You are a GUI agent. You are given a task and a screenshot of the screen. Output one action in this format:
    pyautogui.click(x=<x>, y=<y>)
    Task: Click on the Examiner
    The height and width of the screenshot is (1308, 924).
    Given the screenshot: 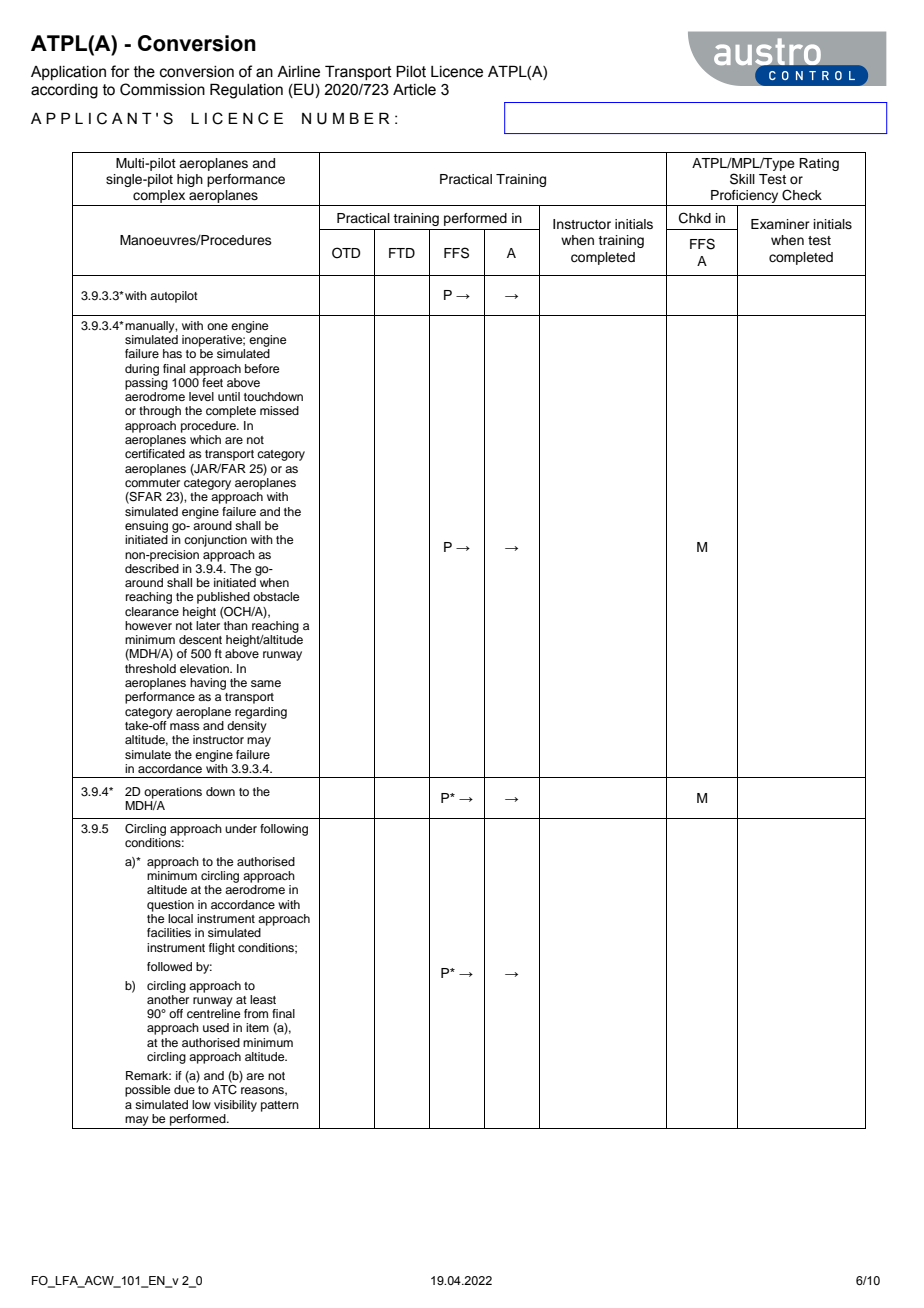 What is the action you would take?
    pyautogui.click(x=780, y=224)
